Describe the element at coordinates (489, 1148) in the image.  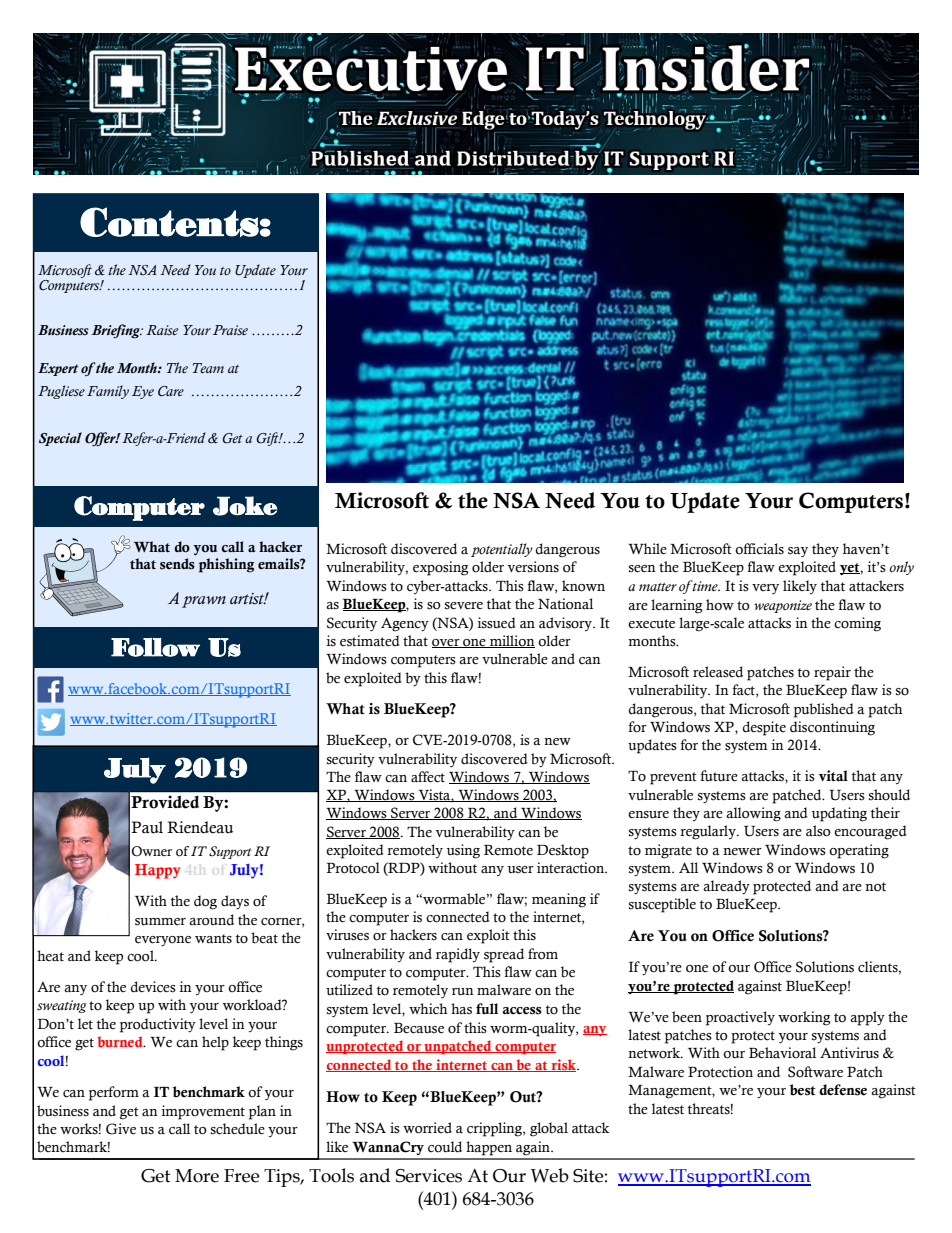
I see `happen` at that location.
